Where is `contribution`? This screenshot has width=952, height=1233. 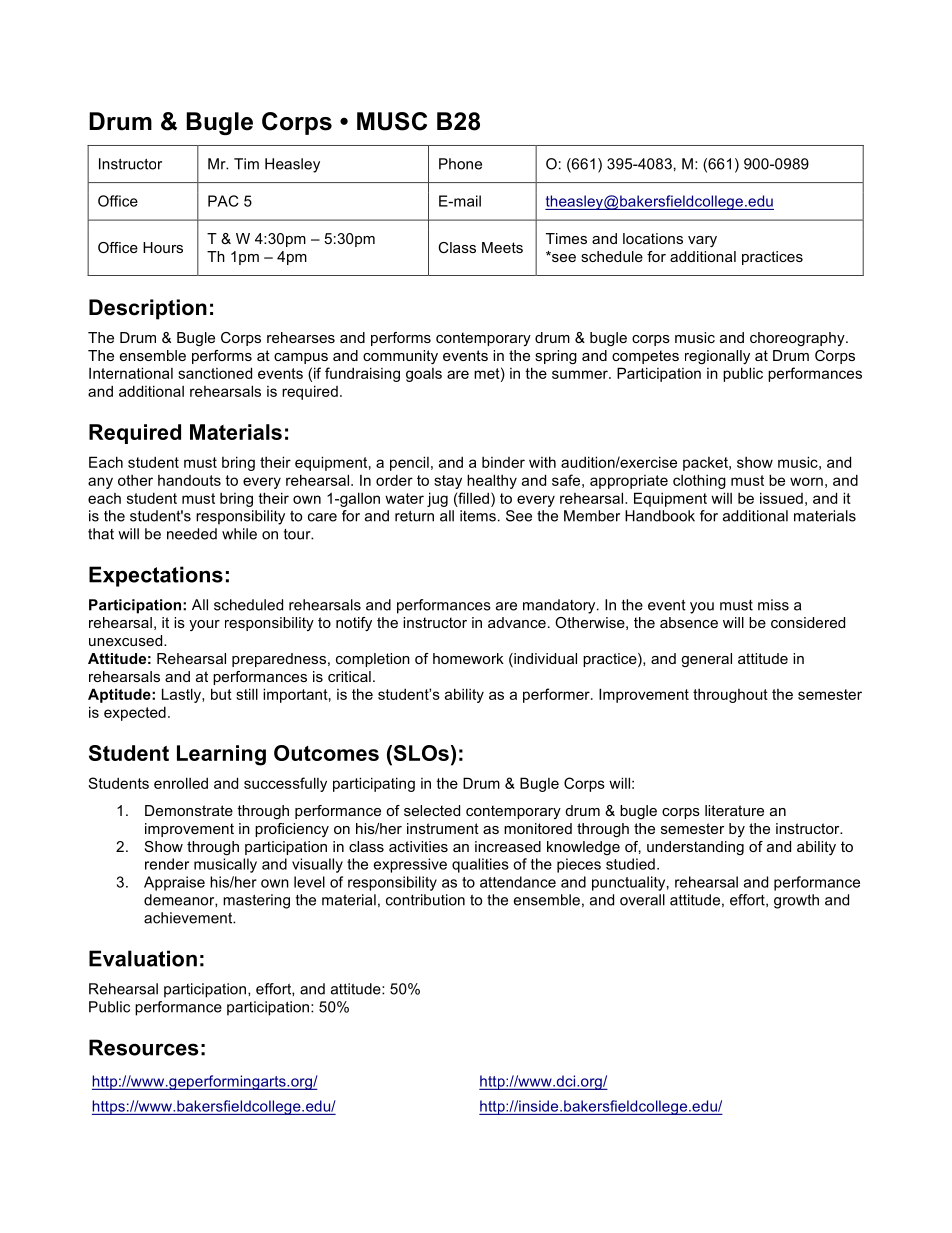 contribution is located at coordinates (425, 900).
